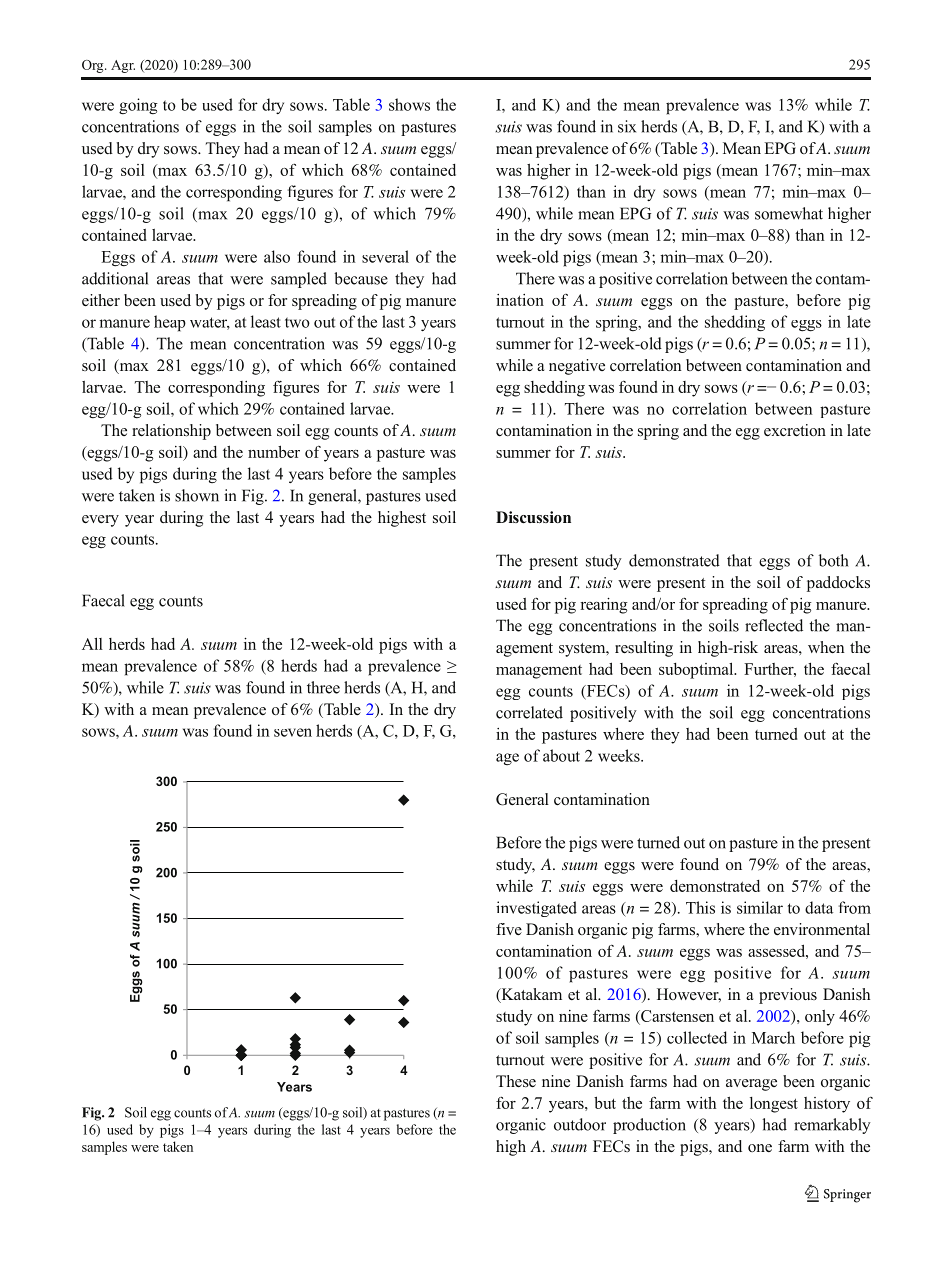  What do you see at coordinates (580, 1124) in the image?
I see `outdoor` at bounding box center [580, 1124].
